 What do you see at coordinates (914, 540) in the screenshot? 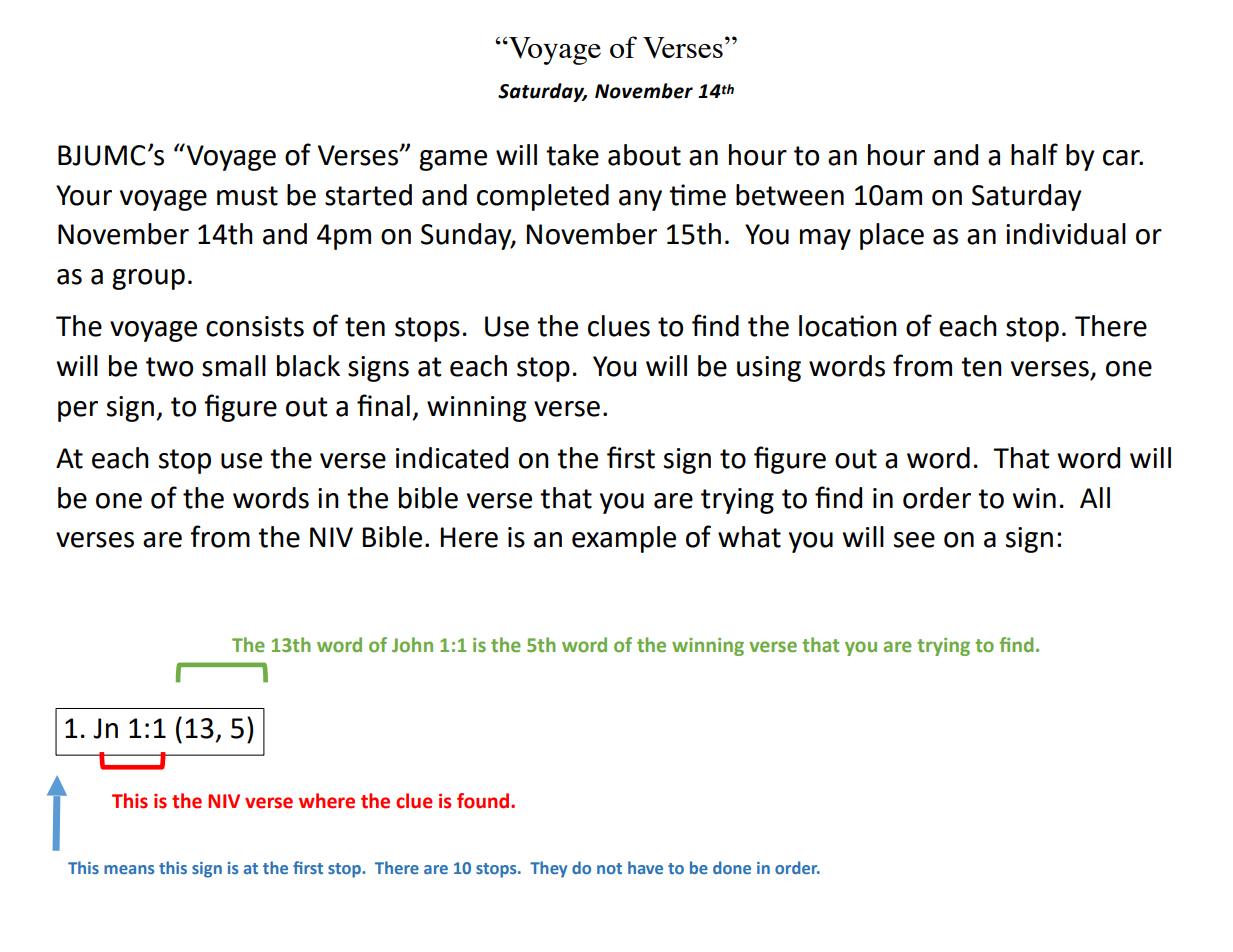
I see `see` at bounding box center [914, 540].
